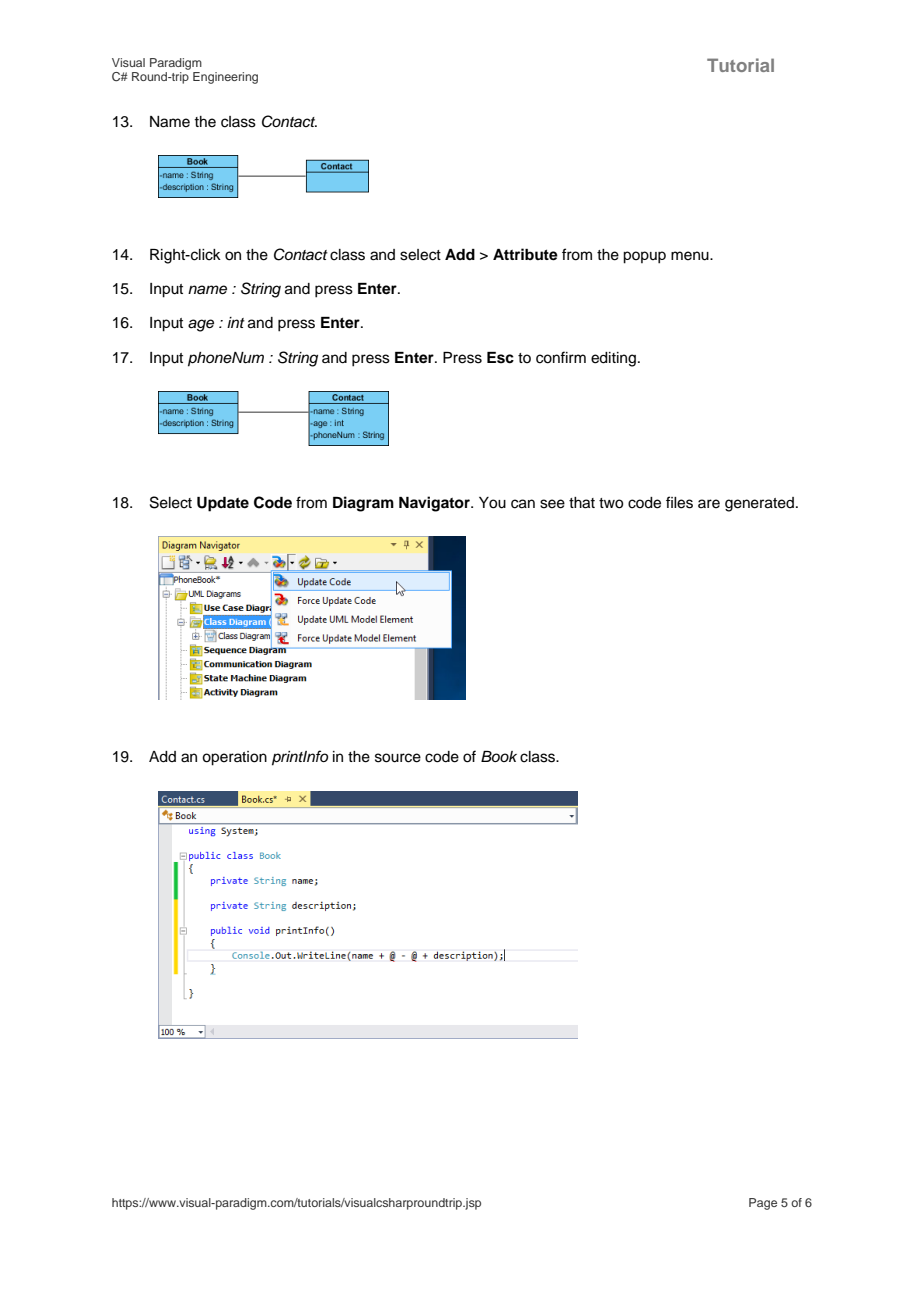  I want to click on Engineering, so click(225, 78).
